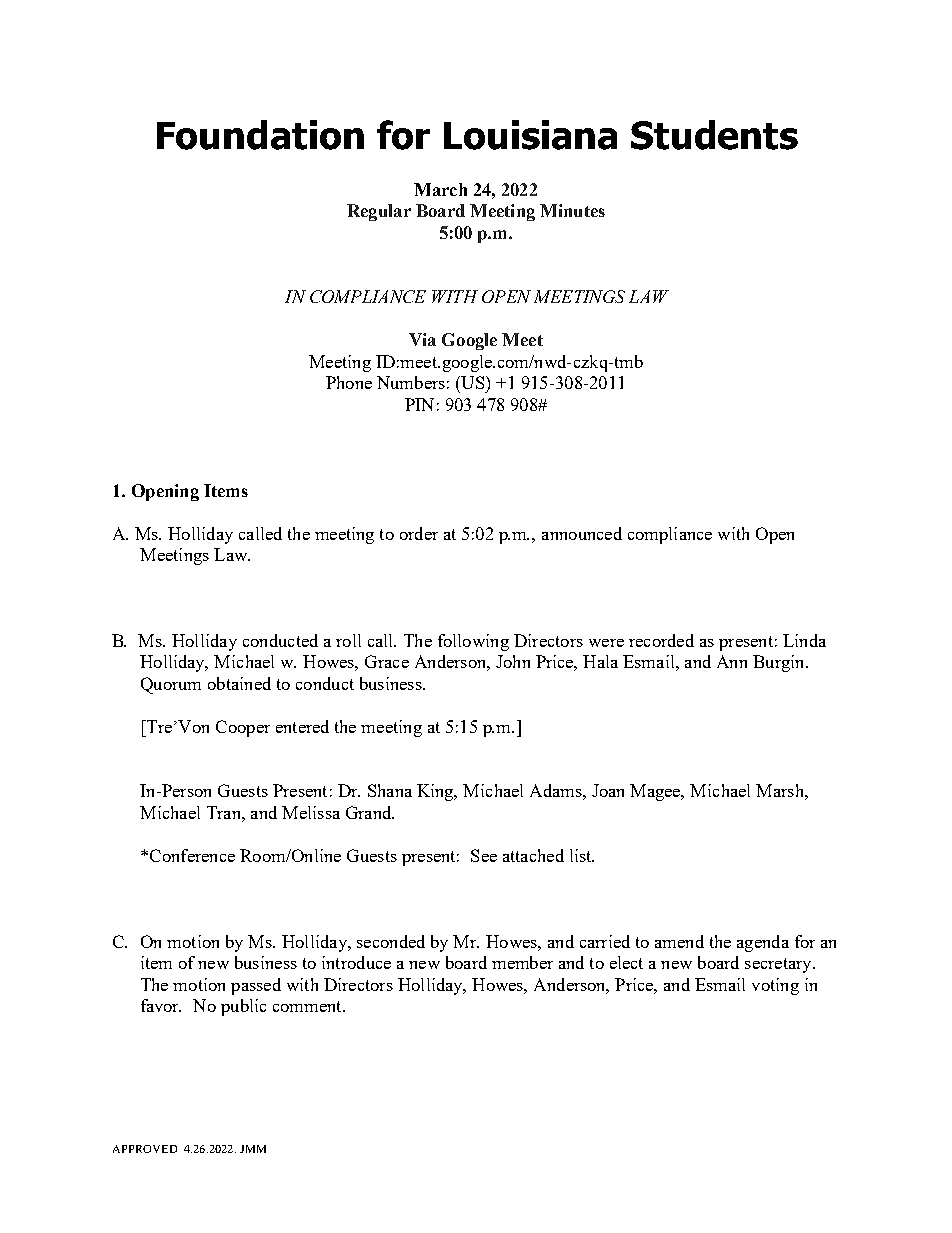  I want to click on PIN, so click(419, 404).
